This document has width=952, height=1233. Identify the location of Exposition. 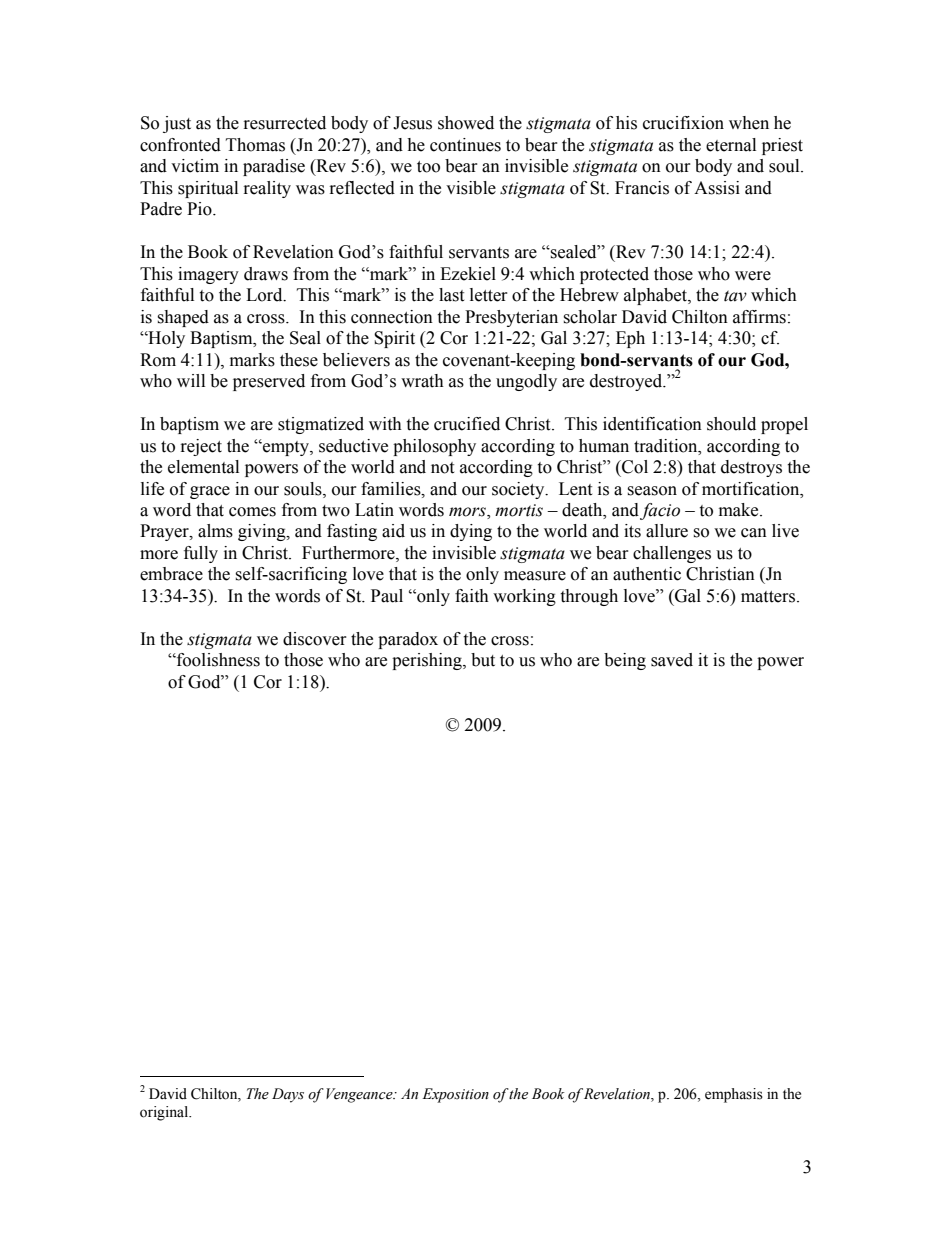
(455, 1095).
